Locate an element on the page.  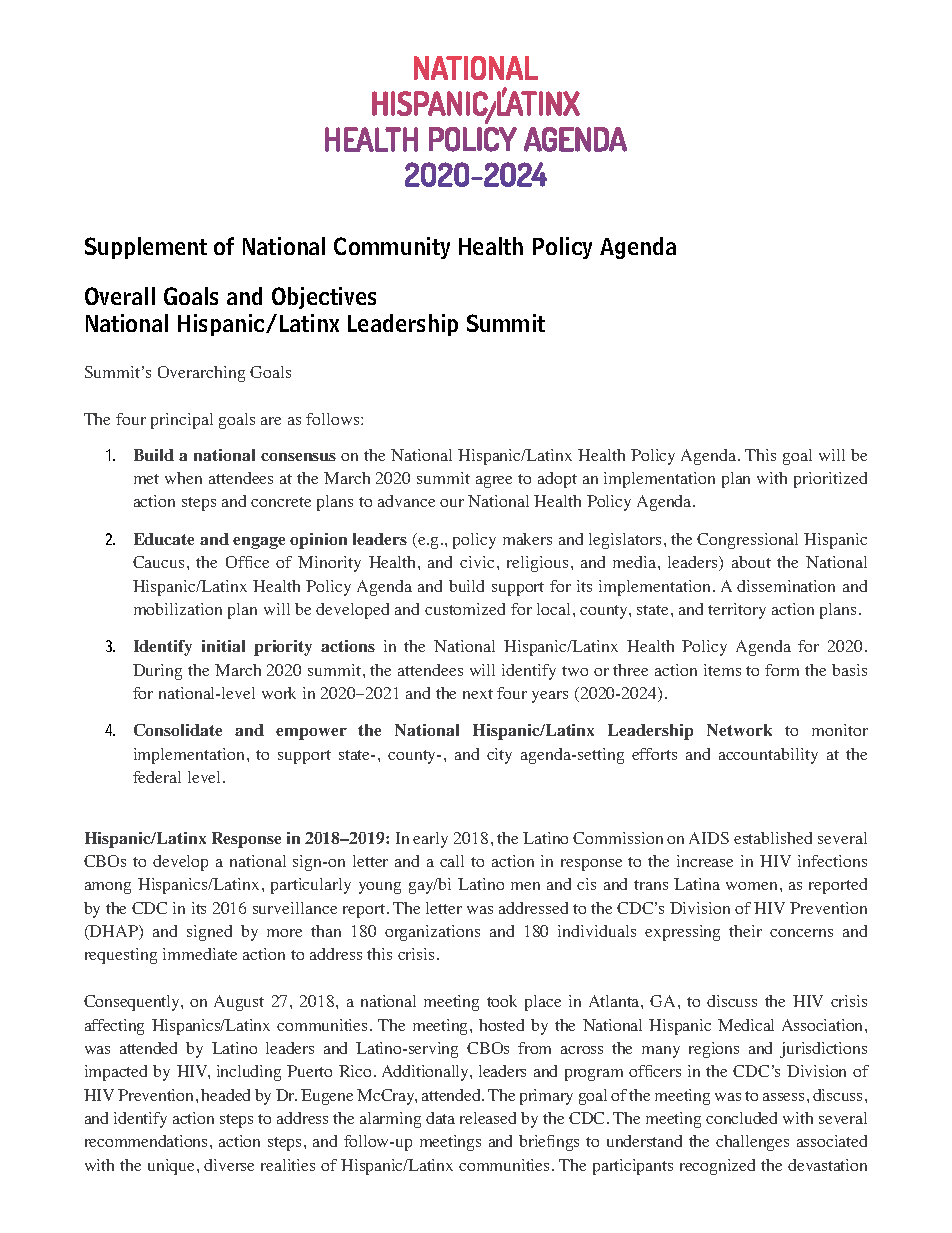
Congressional is located at coordinates (747, 541).
